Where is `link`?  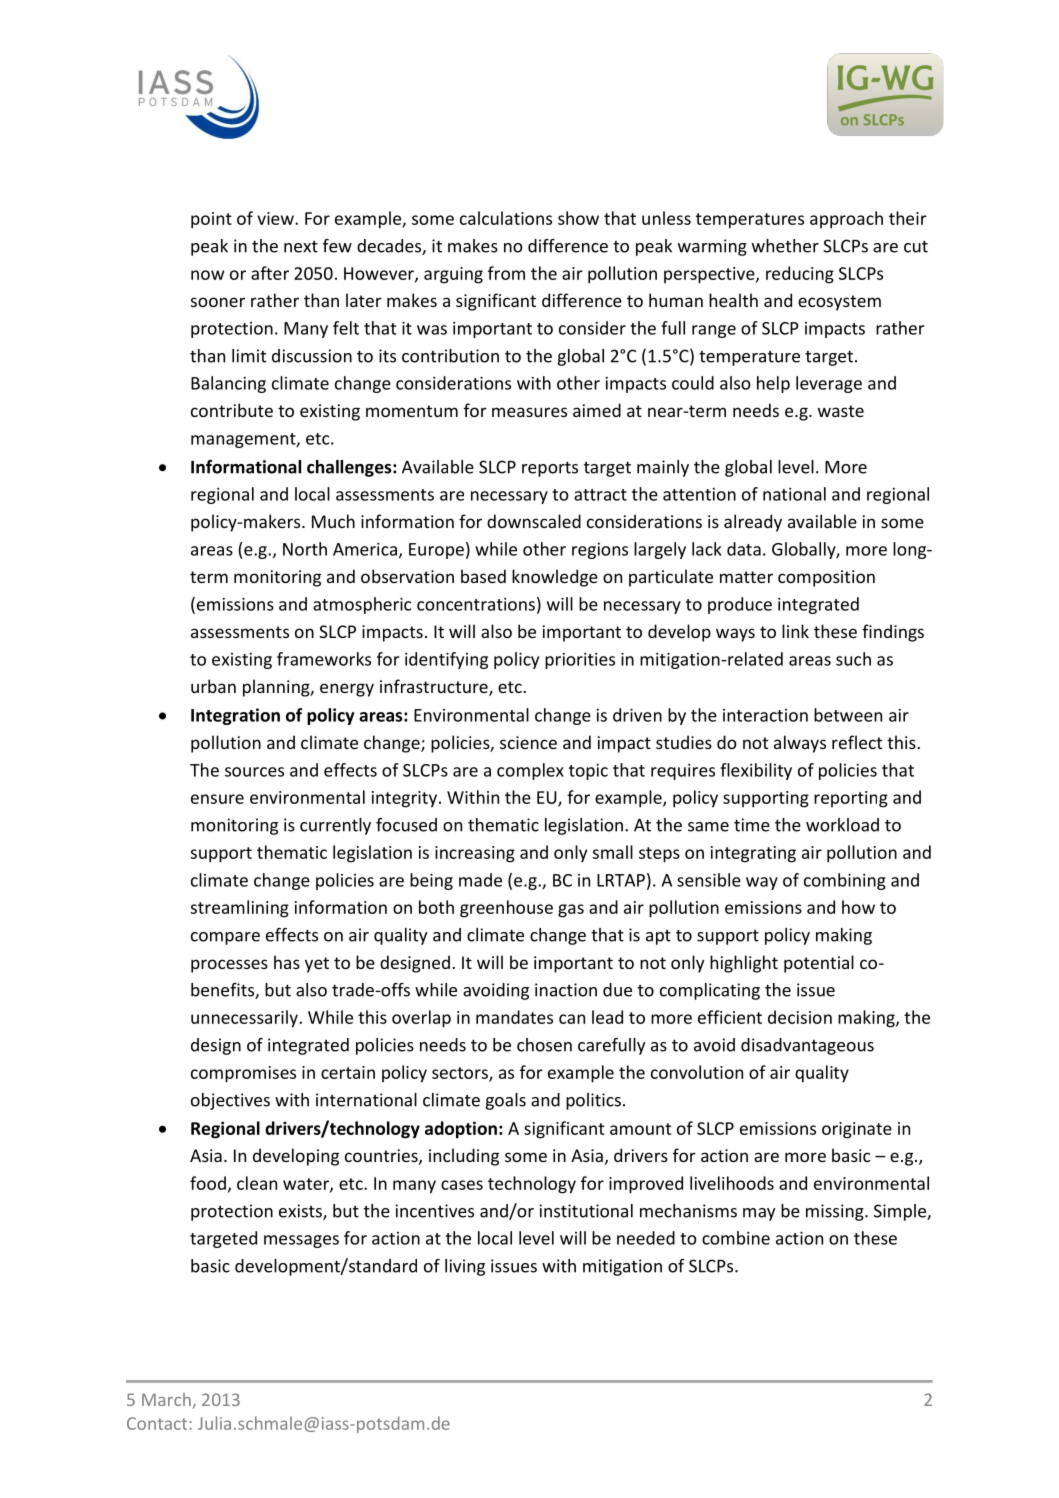
link is located at coordinates (795, 631).
